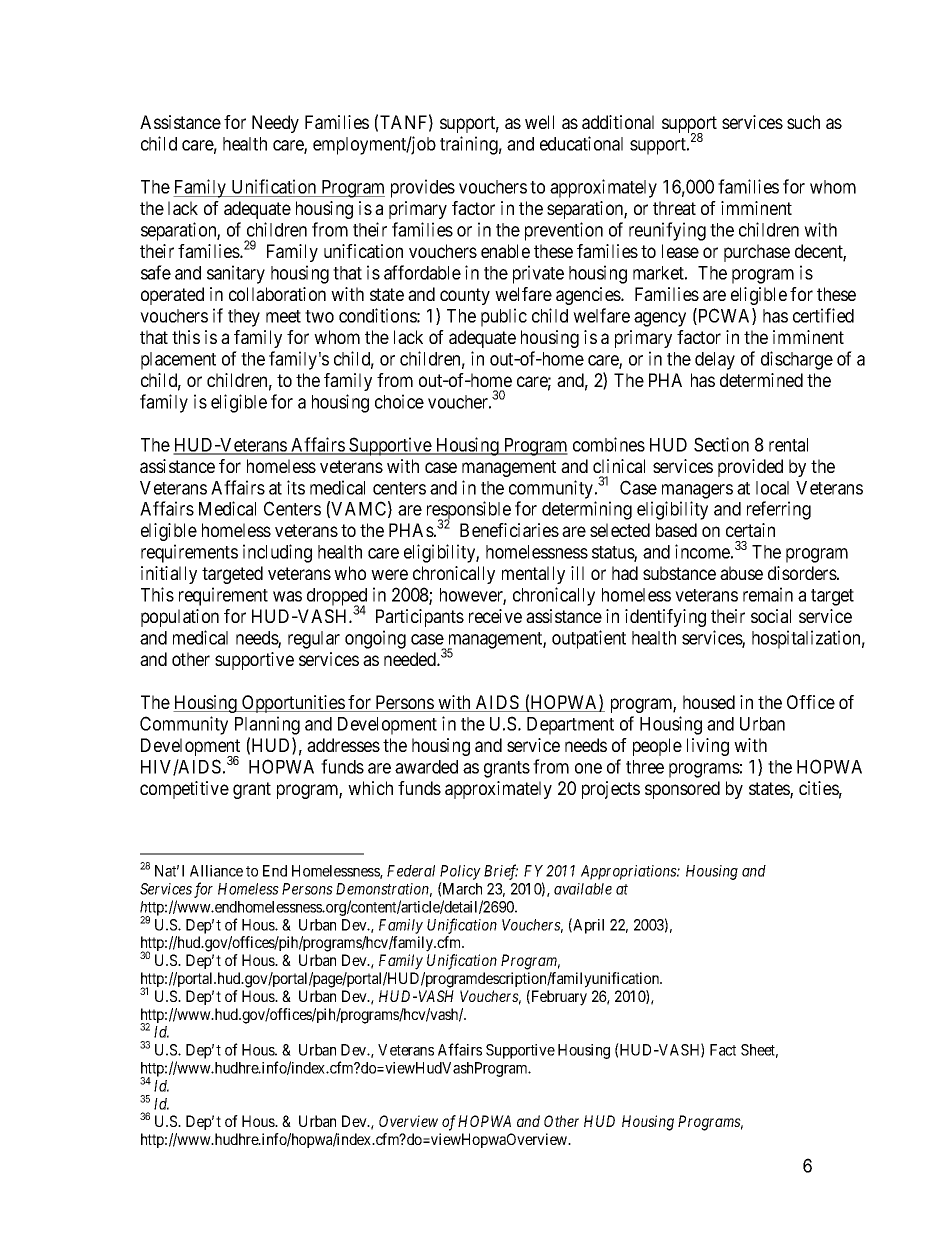 The image size is (952, 1233). What do you see at coordinates (721, 444) in the screenshot?
I see `Section` at bounding box center [721, 444].
